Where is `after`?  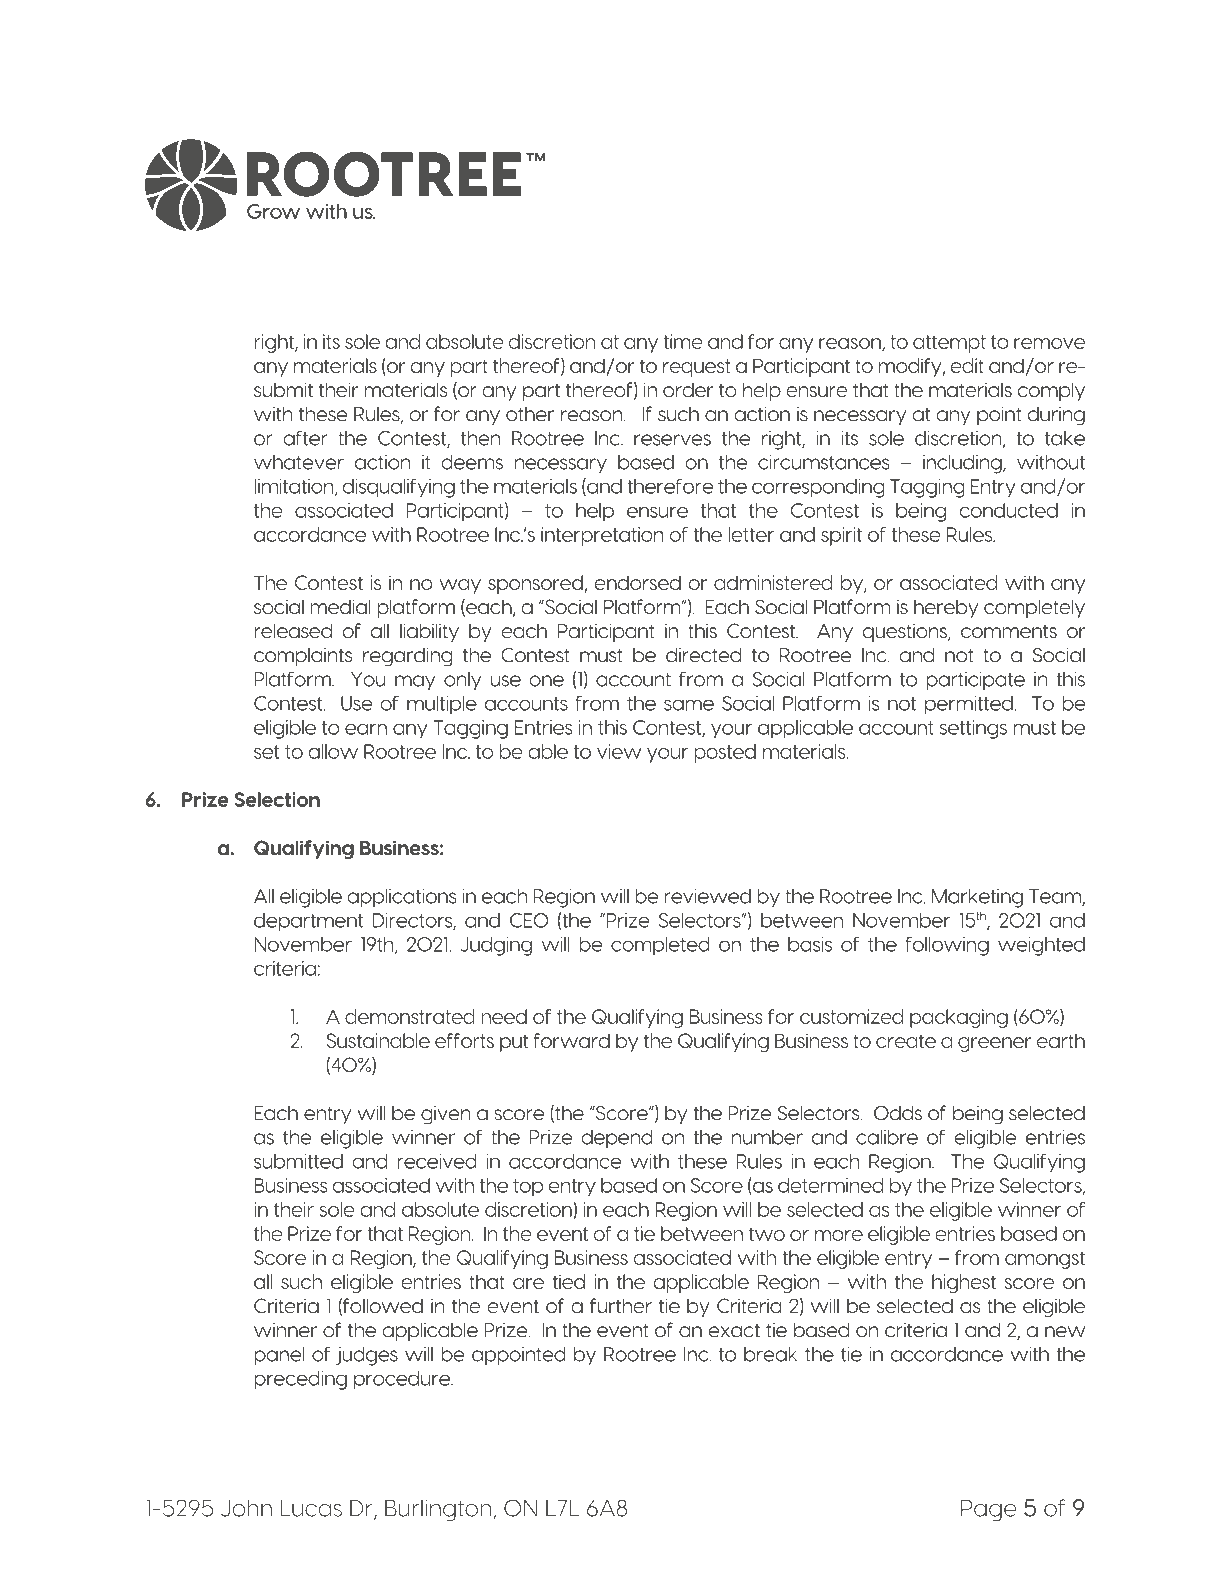
after is located at coordinates (305, 438).
